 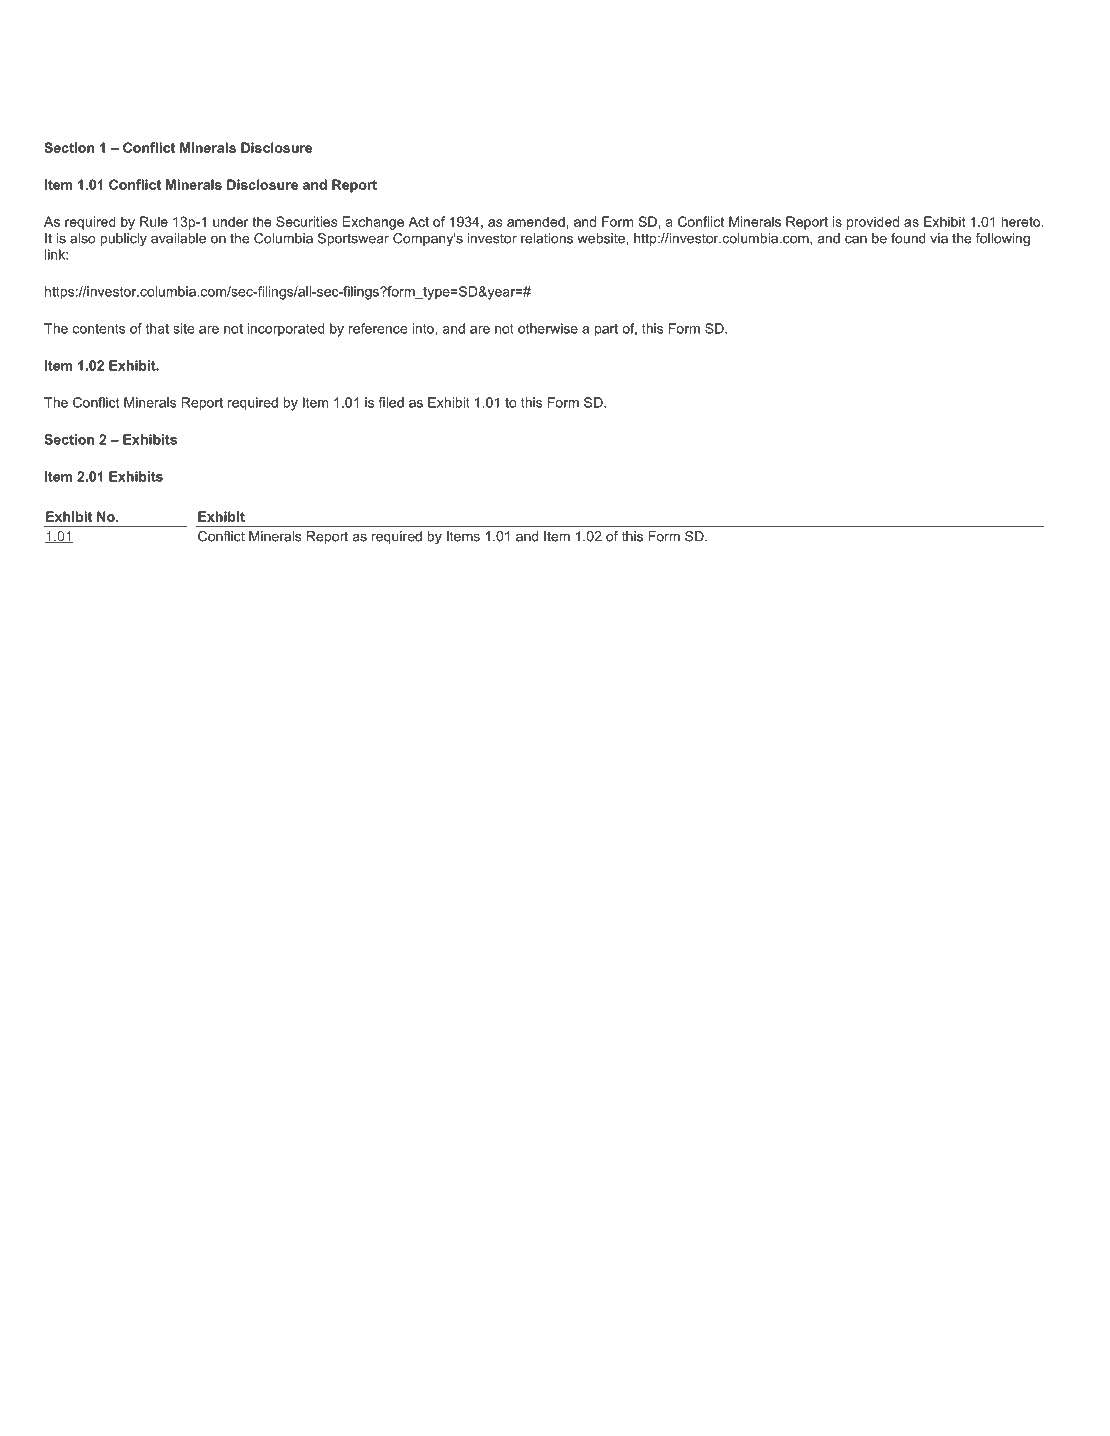 I want to click on part, so click(x=606, y=330).
